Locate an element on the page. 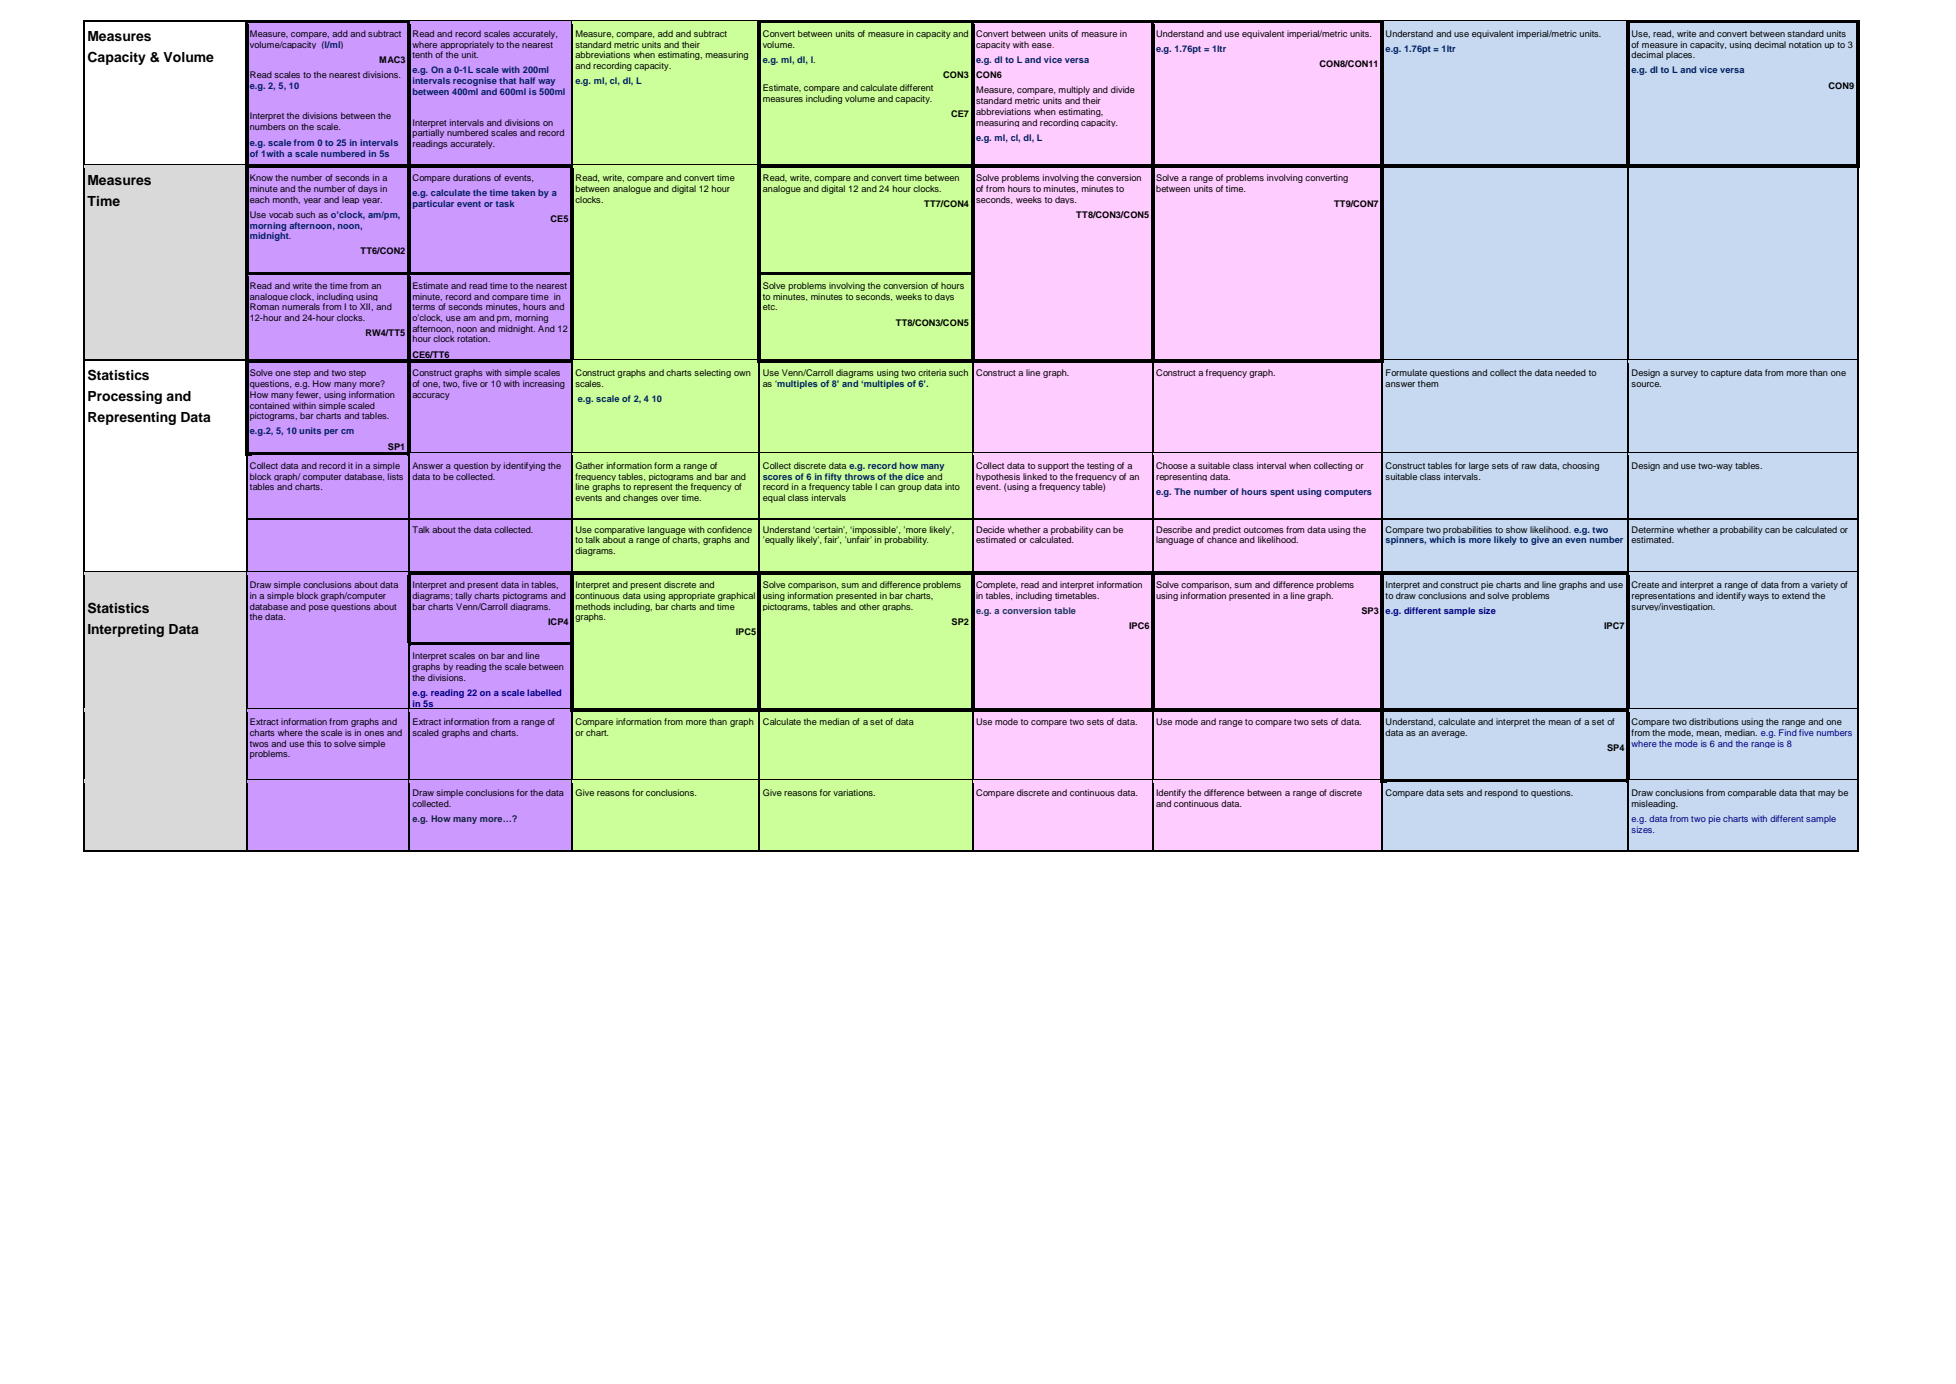 The width and height of the image is (1956, 1384). tally is located at coordinates (463, 596).
